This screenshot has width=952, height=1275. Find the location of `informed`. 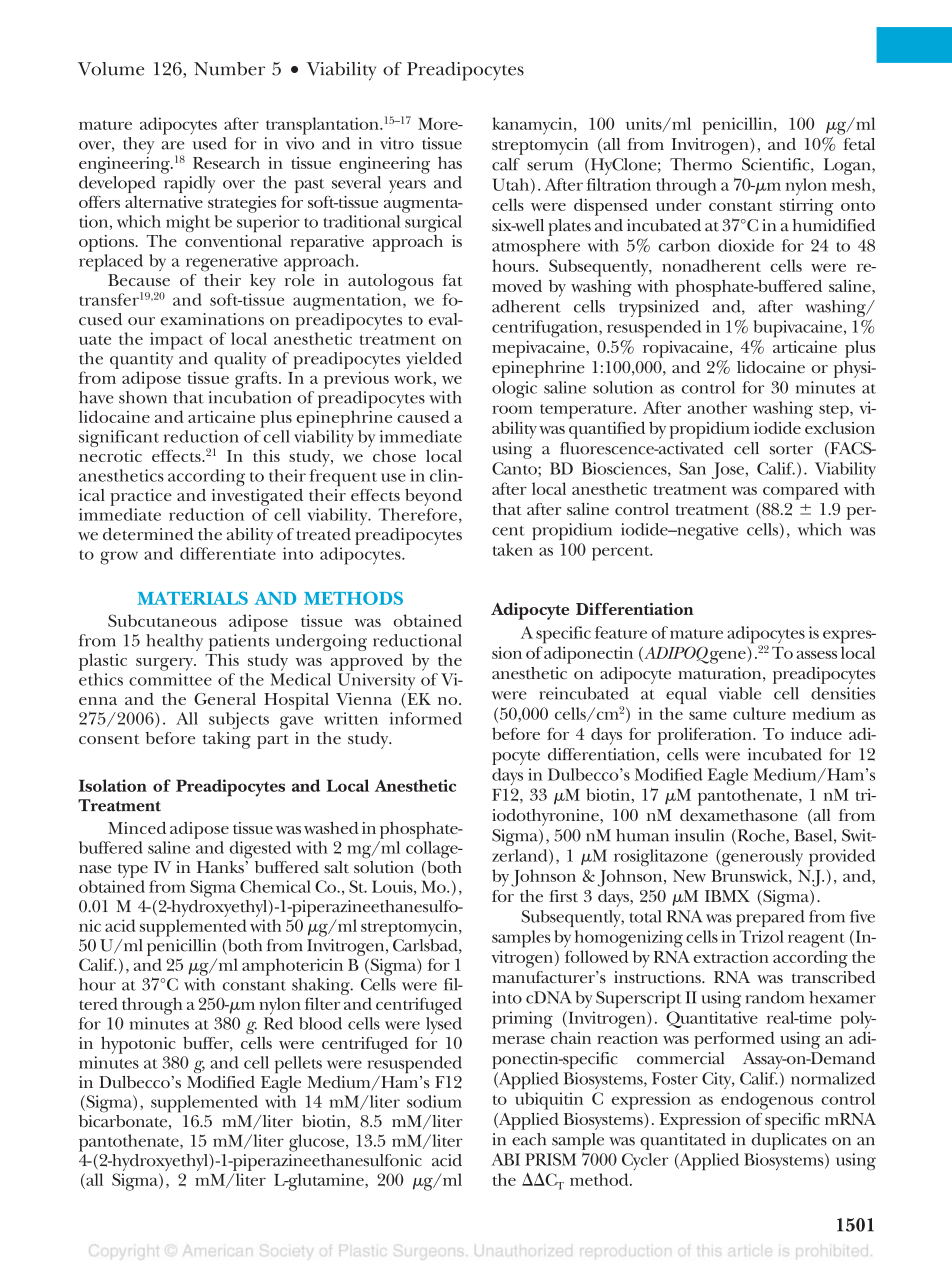

informed is located at coordinates (426, 718).
